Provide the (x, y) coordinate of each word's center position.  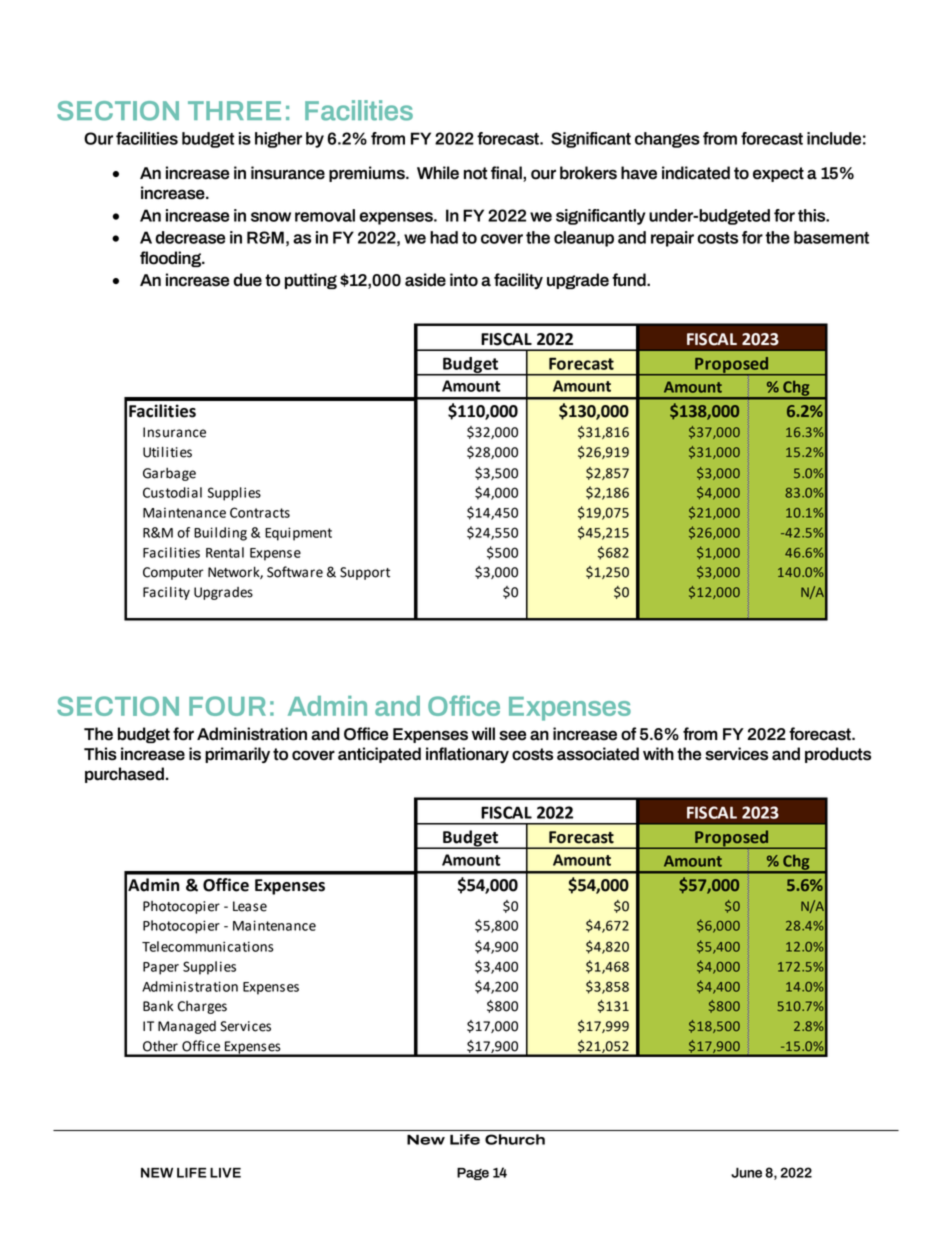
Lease (250, 906)
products (838, 755)
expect (778, 174)
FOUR (227, 706)
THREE (234, 110)
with (658, 754)
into (464, 280)
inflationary (467, 755)
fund (630, 280)
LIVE (225, 1173)
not (475, 173)
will (483, 733)
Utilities (167, 452)
